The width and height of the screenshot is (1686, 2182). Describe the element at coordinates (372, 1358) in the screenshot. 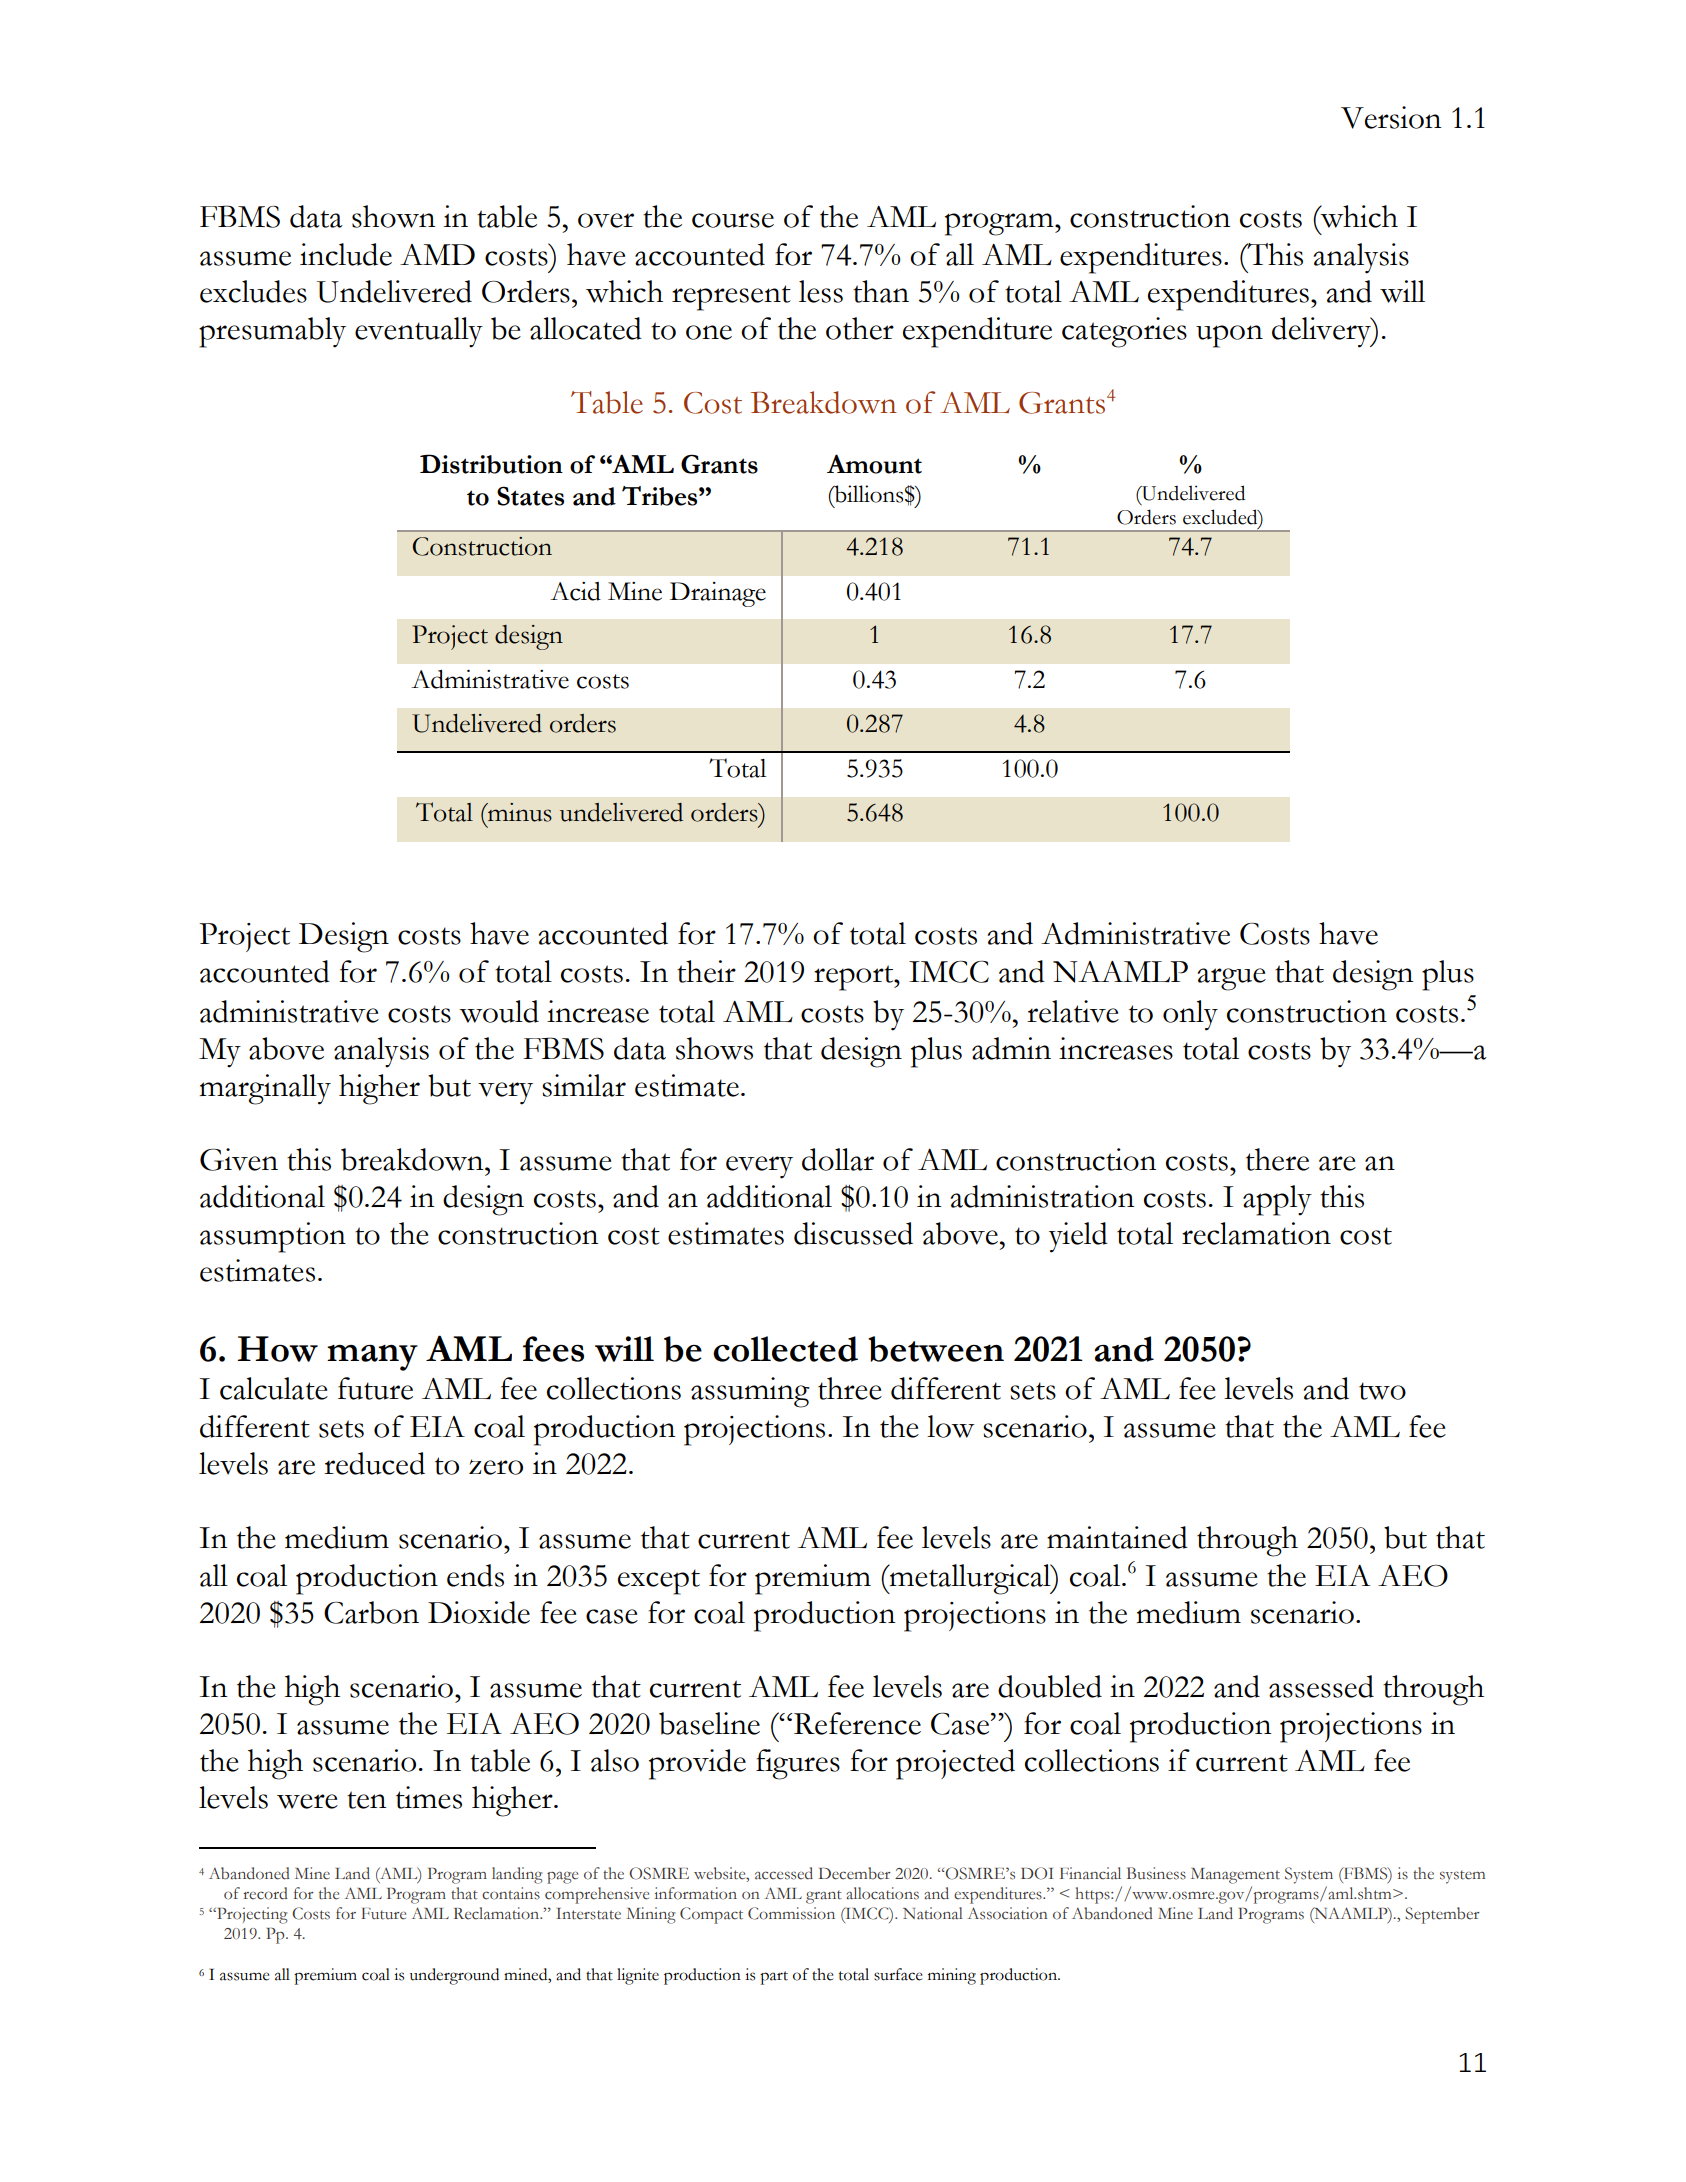

I see `many` at that location.
